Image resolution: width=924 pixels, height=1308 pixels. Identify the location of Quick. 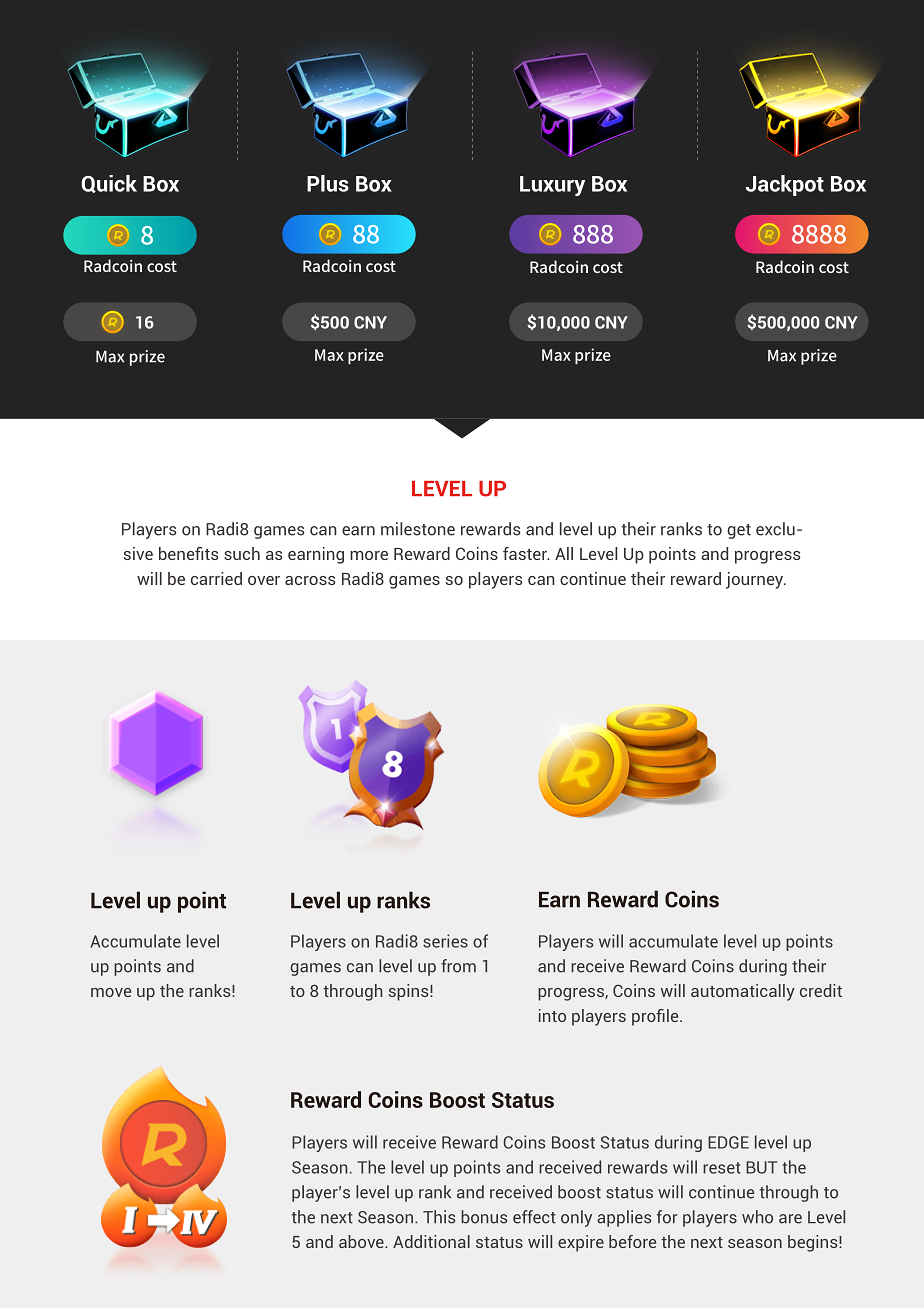
(109, 184).
